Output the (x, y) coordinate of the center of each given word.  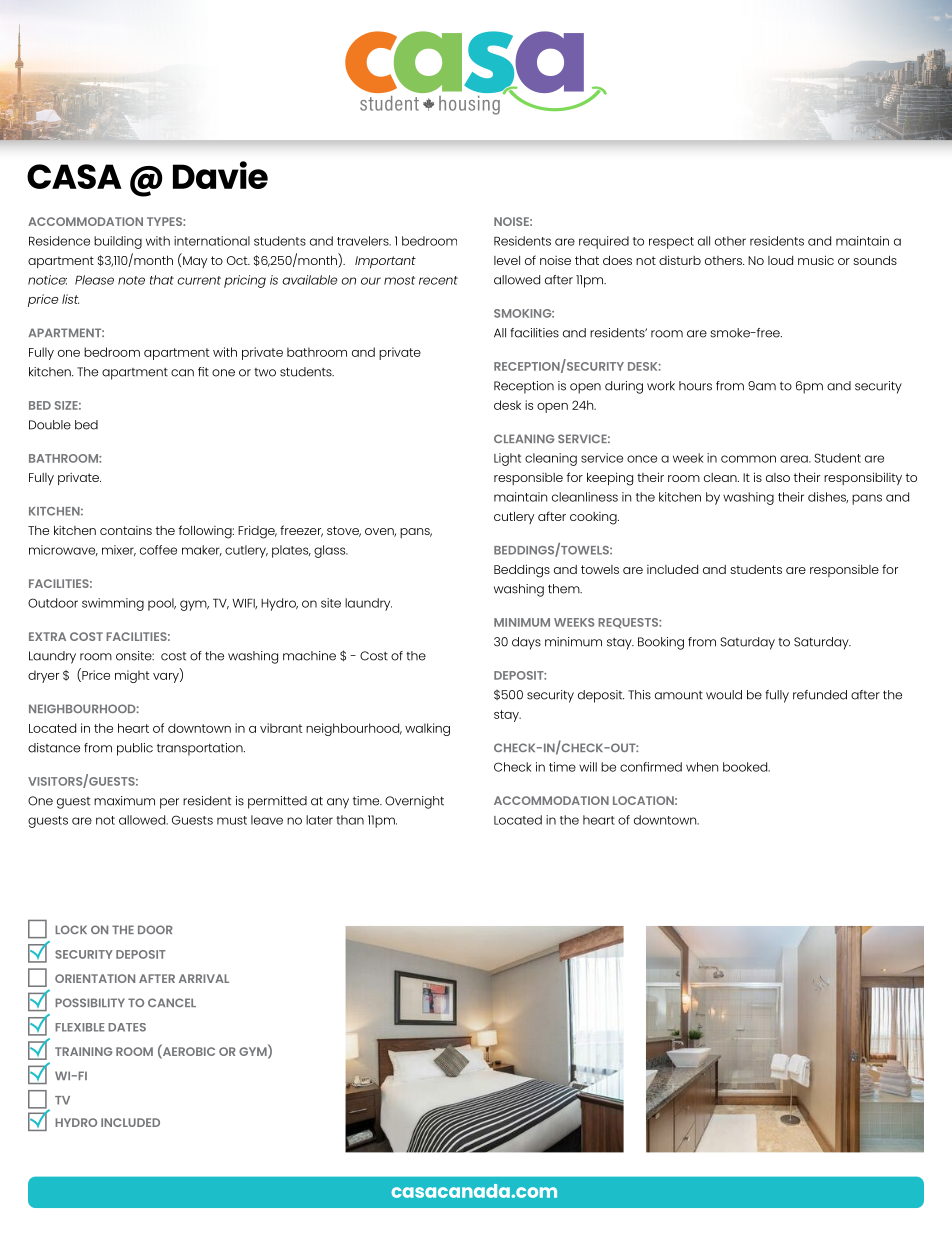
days (526, 643)
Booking (661, 643)
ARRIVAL (204, 978)
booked (746, 767)
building (118, 242)
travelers (364, 241)
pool (162, 604)
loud (780, 260)
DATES (127, 1027)
